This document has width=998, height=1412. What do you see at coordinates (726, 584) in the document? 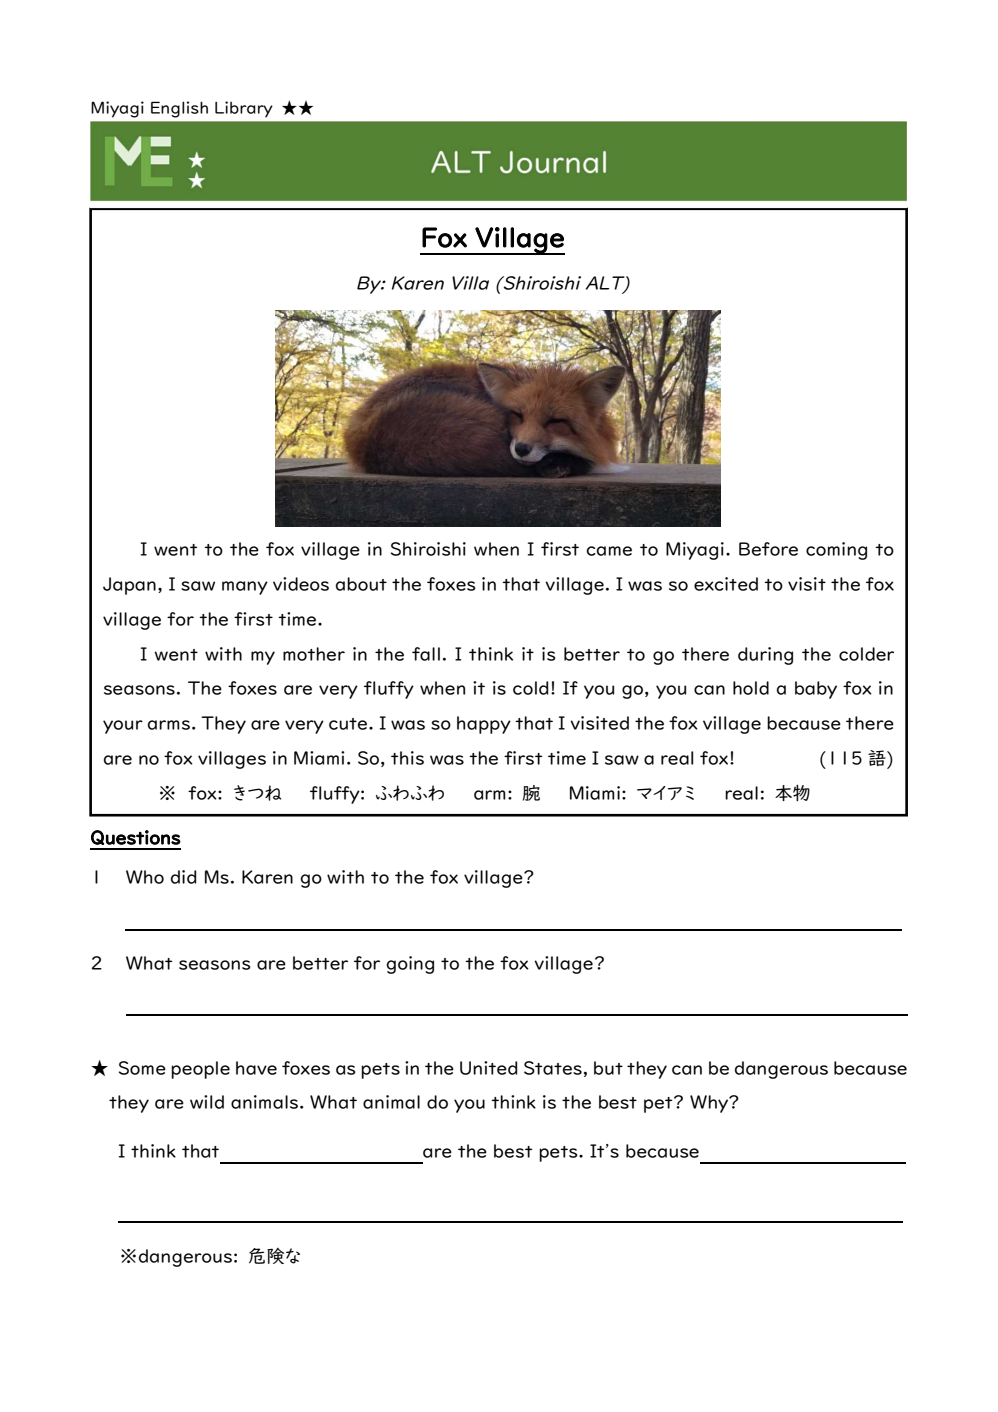
I see `excited` at bounding box center [726, 584].
